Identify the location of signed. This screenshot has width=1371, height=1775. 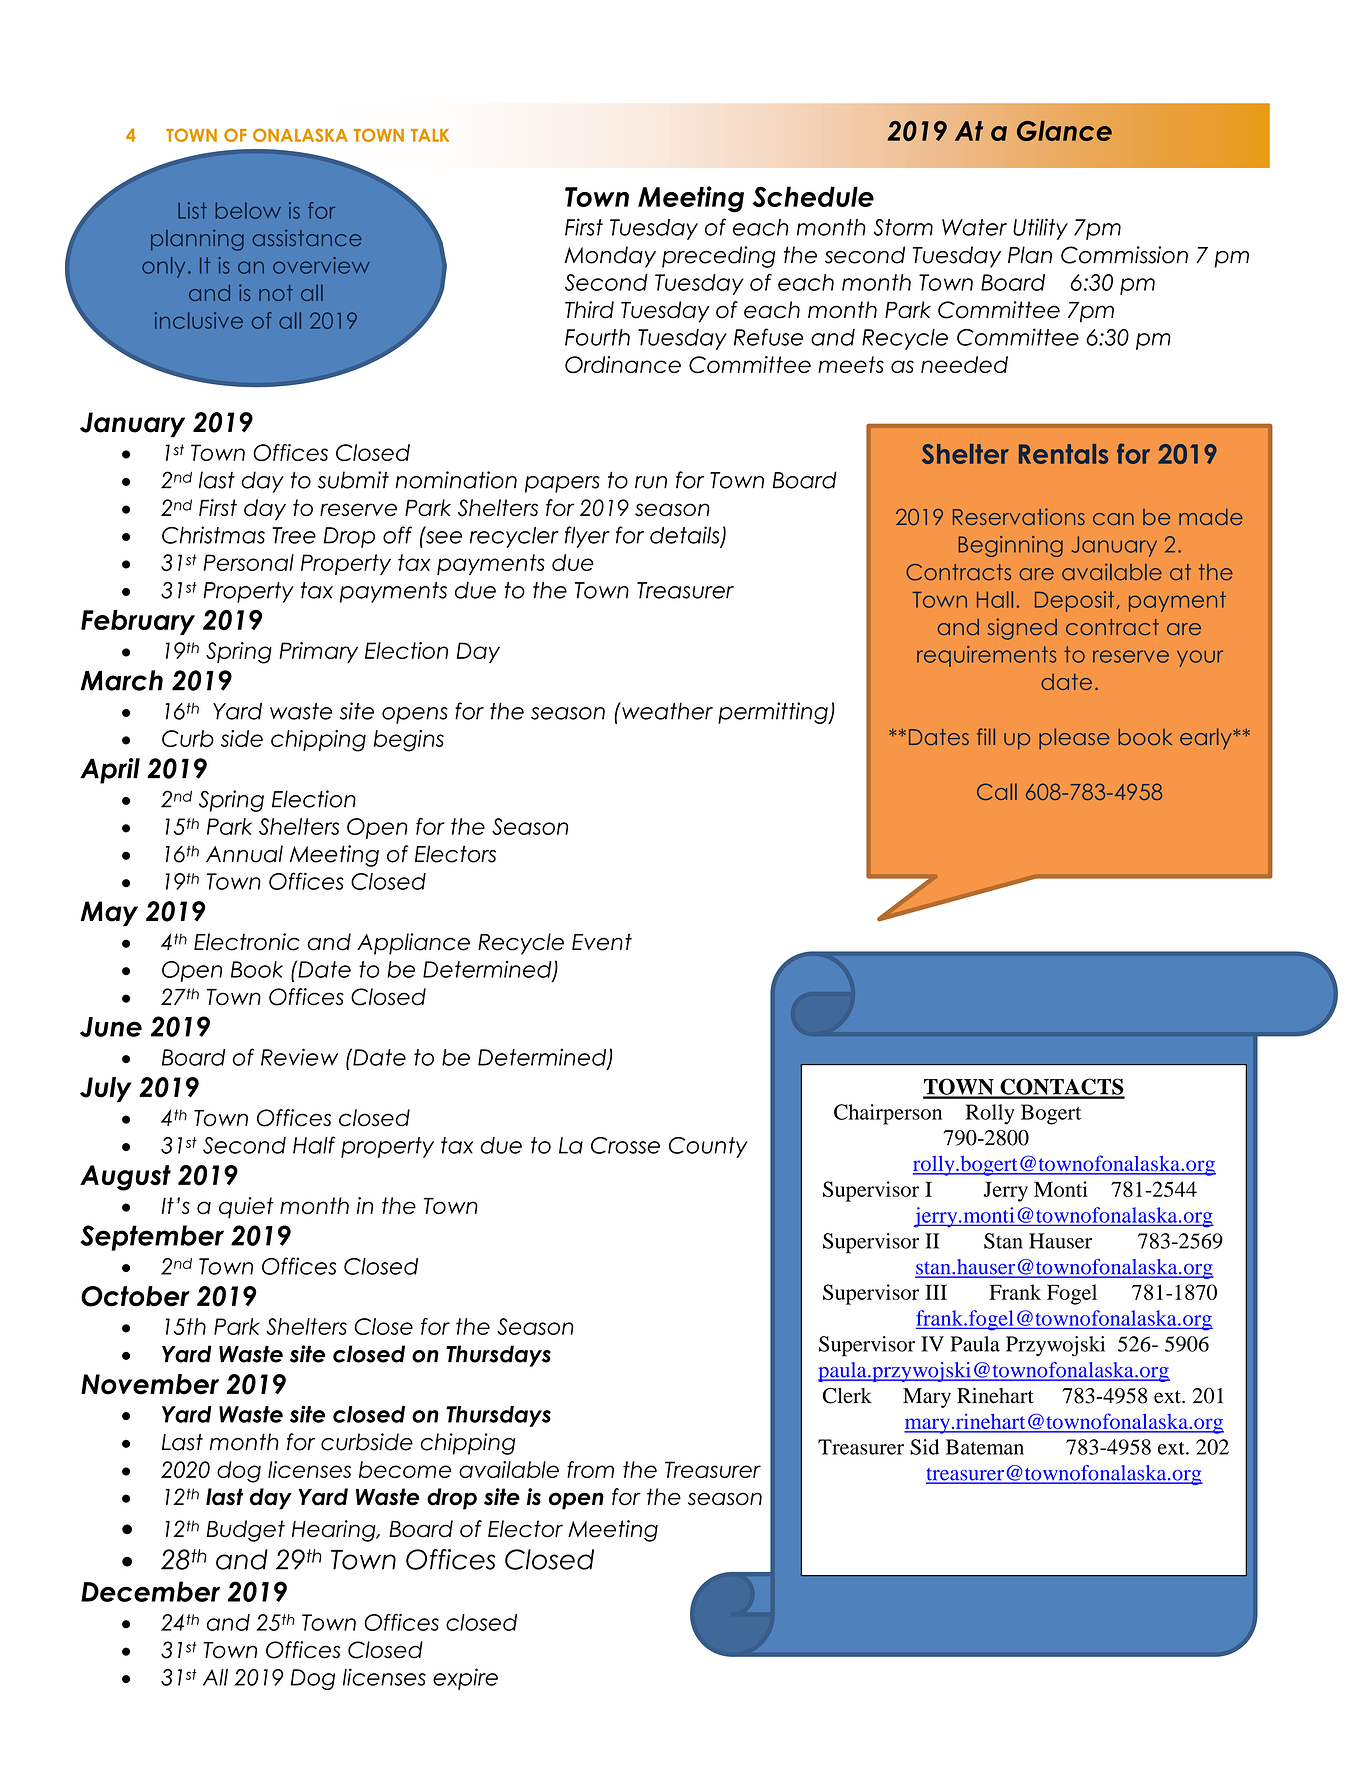
(1022, 629).
